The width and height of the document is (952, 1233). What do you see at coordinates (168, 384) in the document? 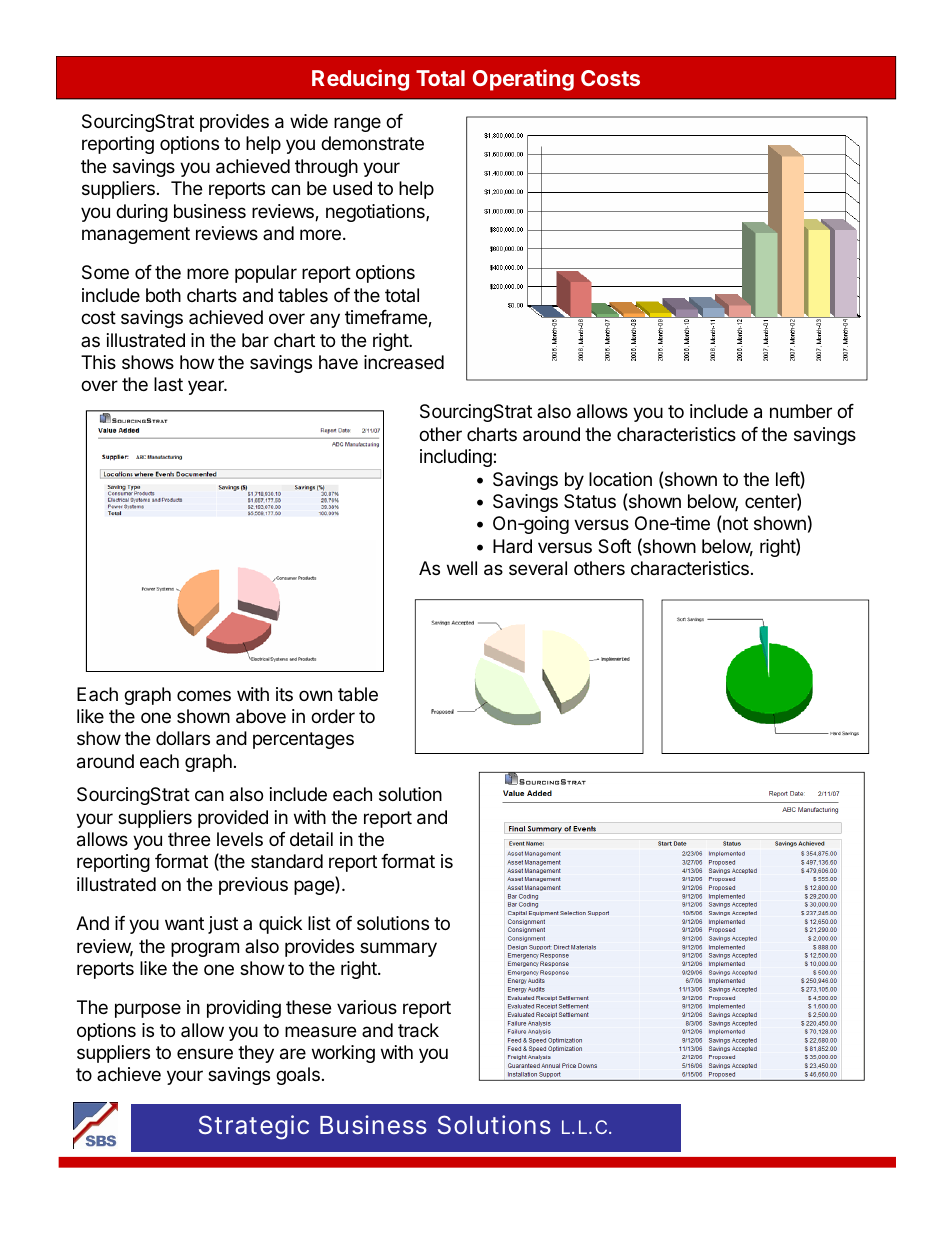
I see `last` at bounding box center [168, 384].
